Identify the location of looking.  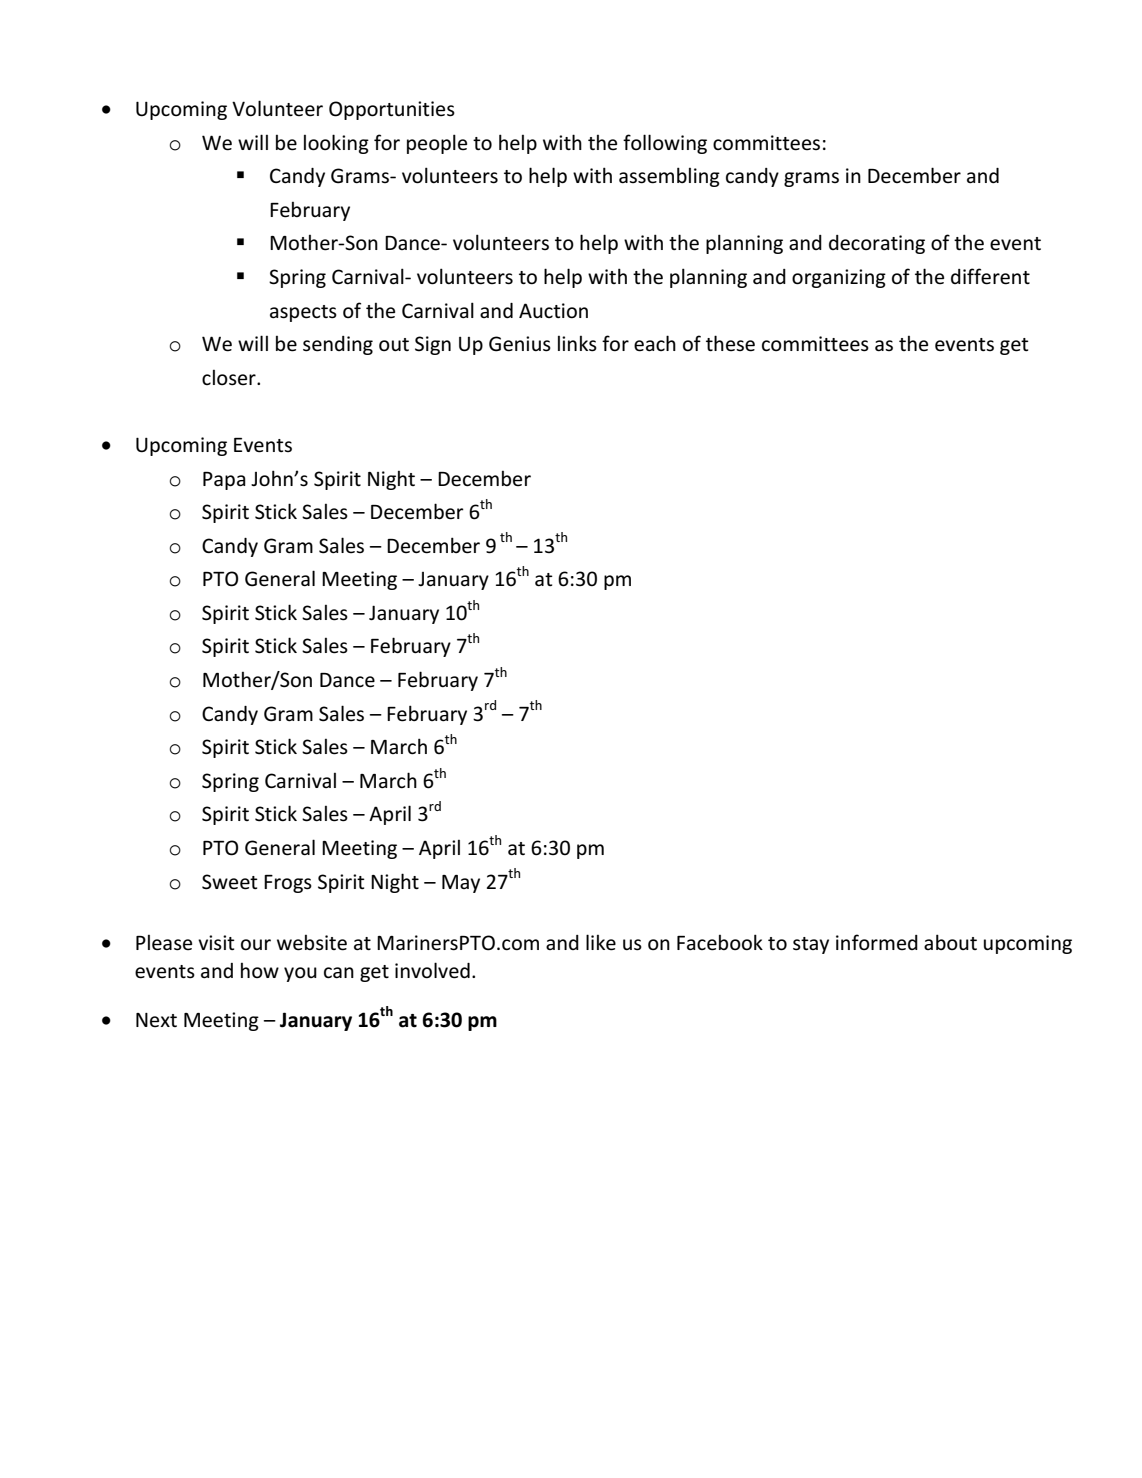
(336, 144).
